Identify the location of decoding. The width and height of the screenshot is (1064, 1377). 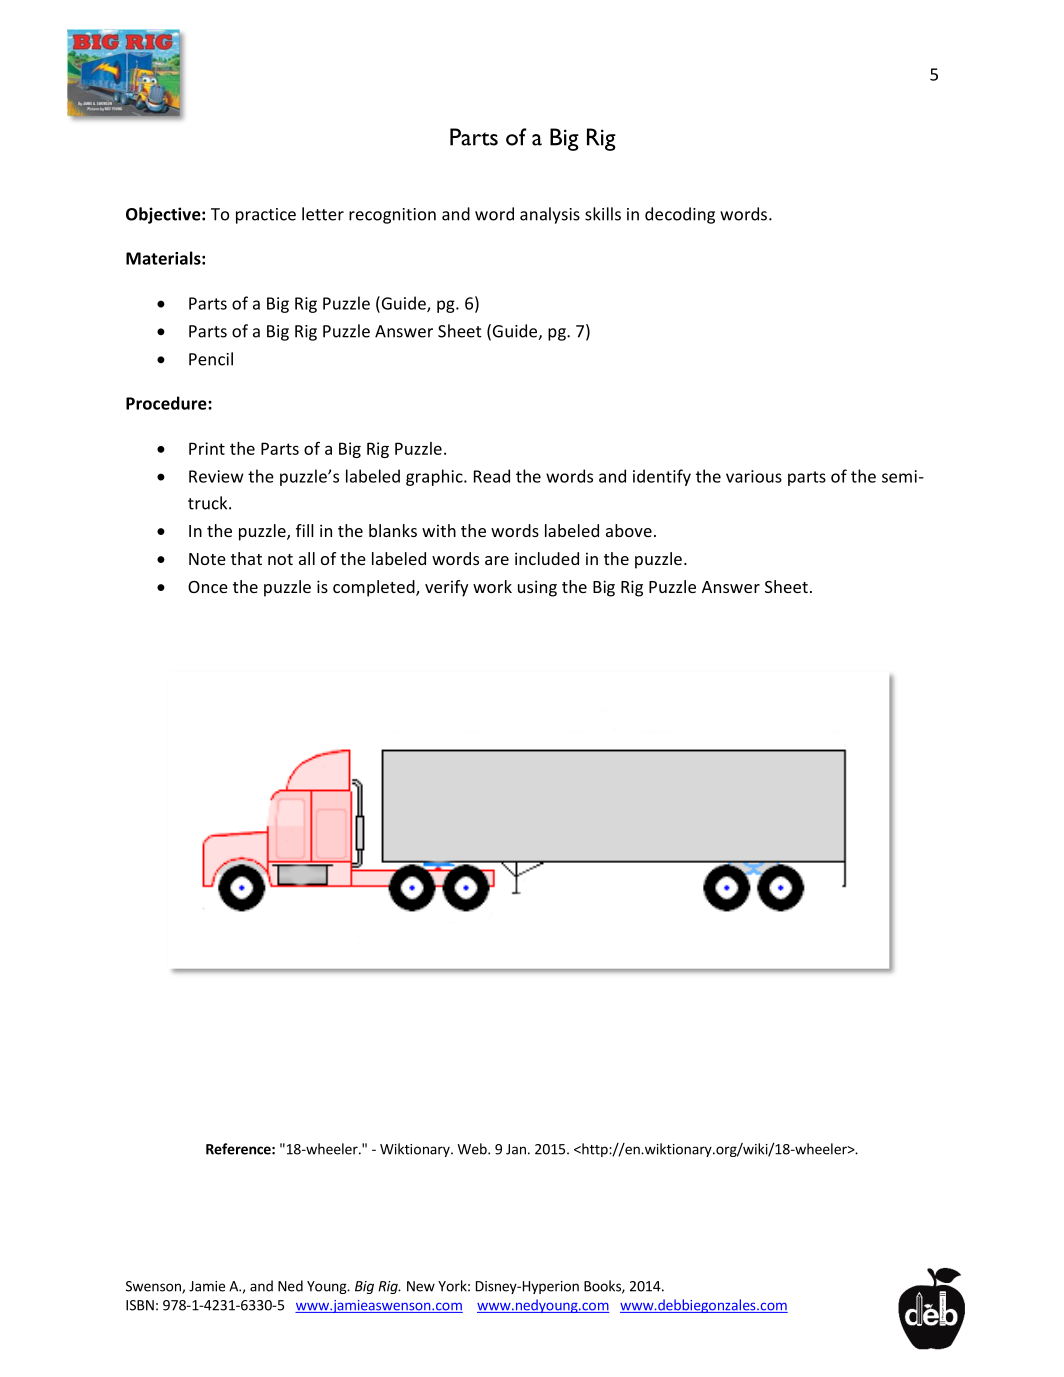
(680, 215).
